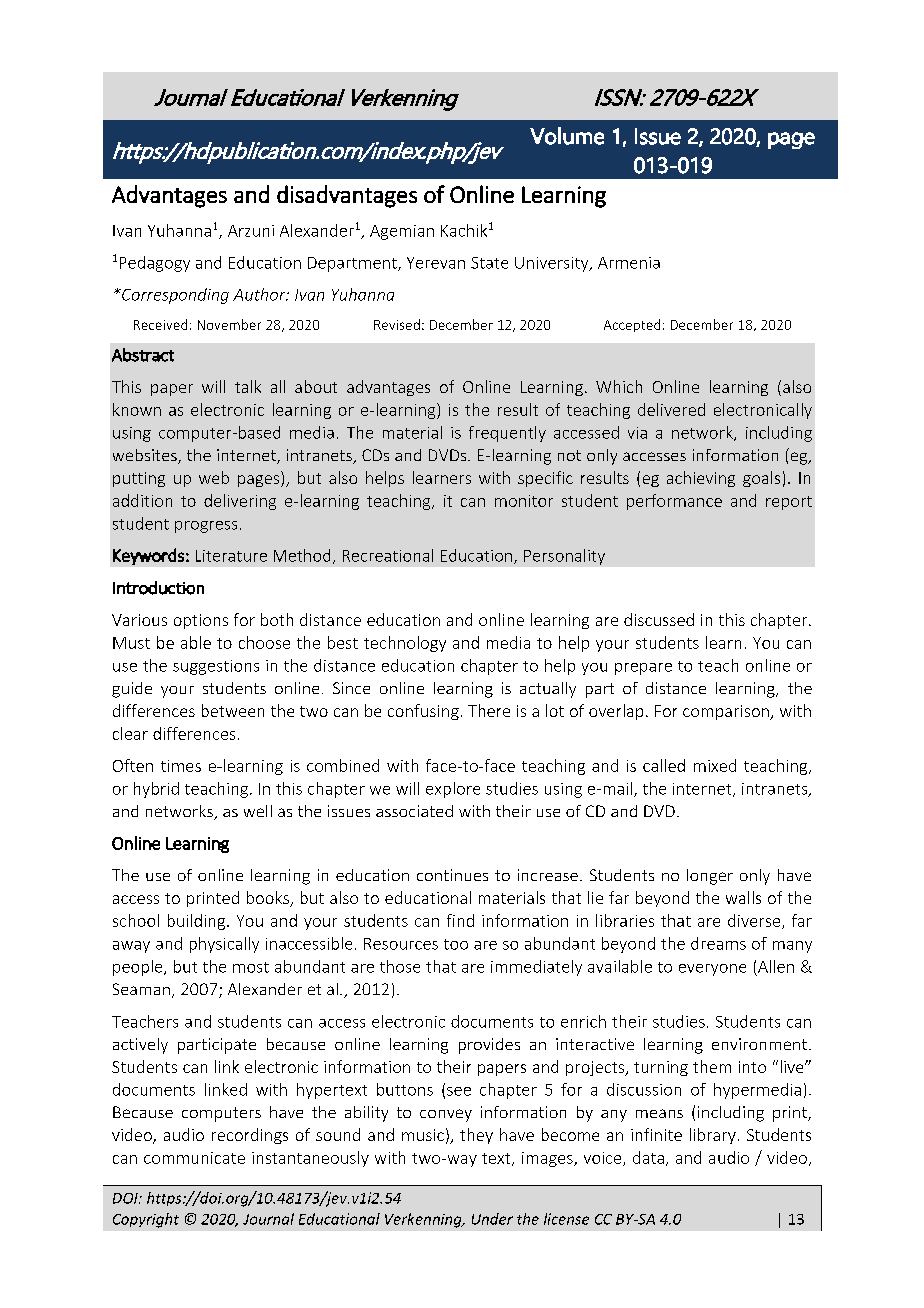 The height and width of the image is (1308, 924). What do you see at coordinates (181, 766) in the image?
I see `times` at bounding box center [181, 766].
